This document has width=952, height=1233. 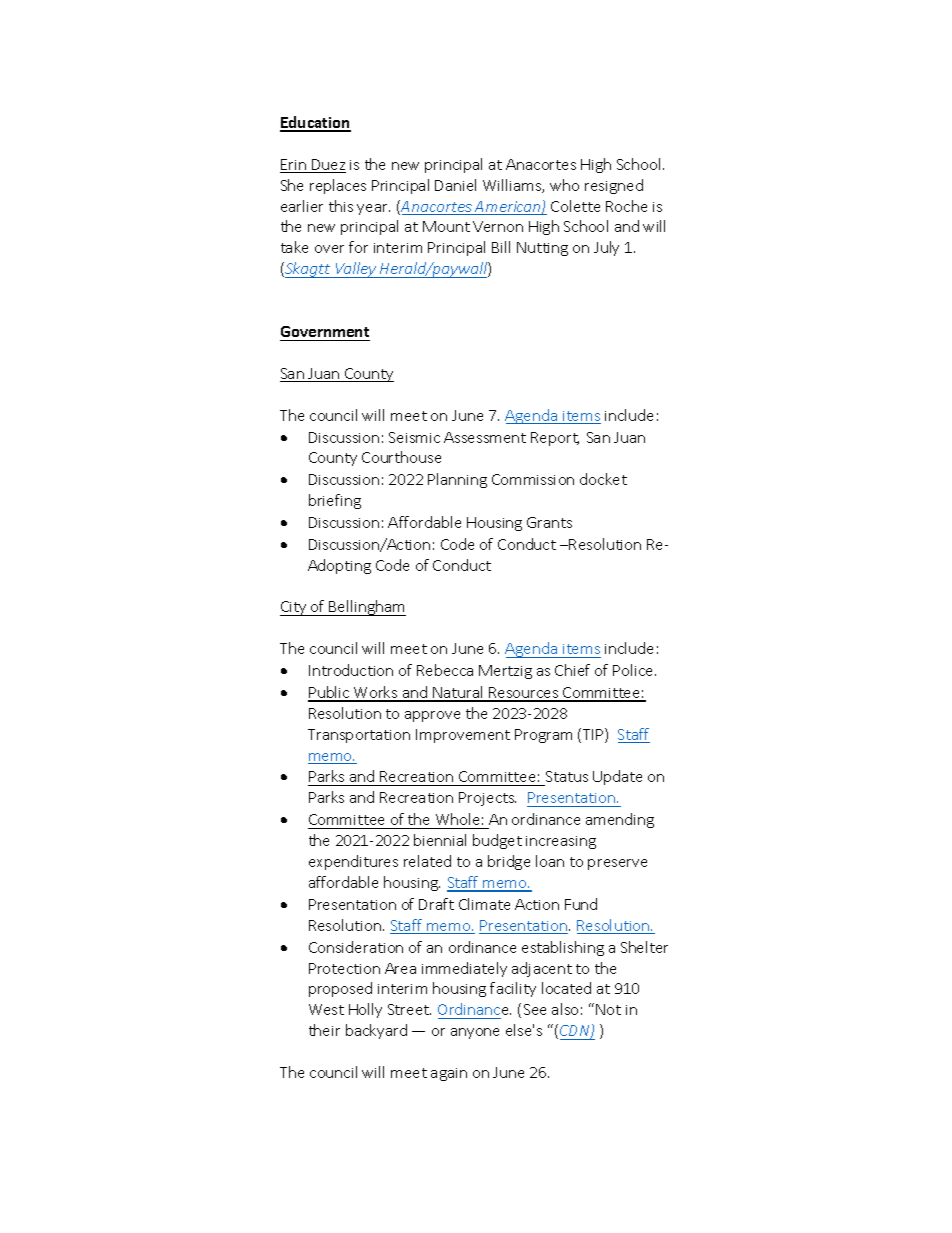 What do you see at coordinates (608, 1009) in the document?
I see `Not` at bounding box center [608, 1009].
